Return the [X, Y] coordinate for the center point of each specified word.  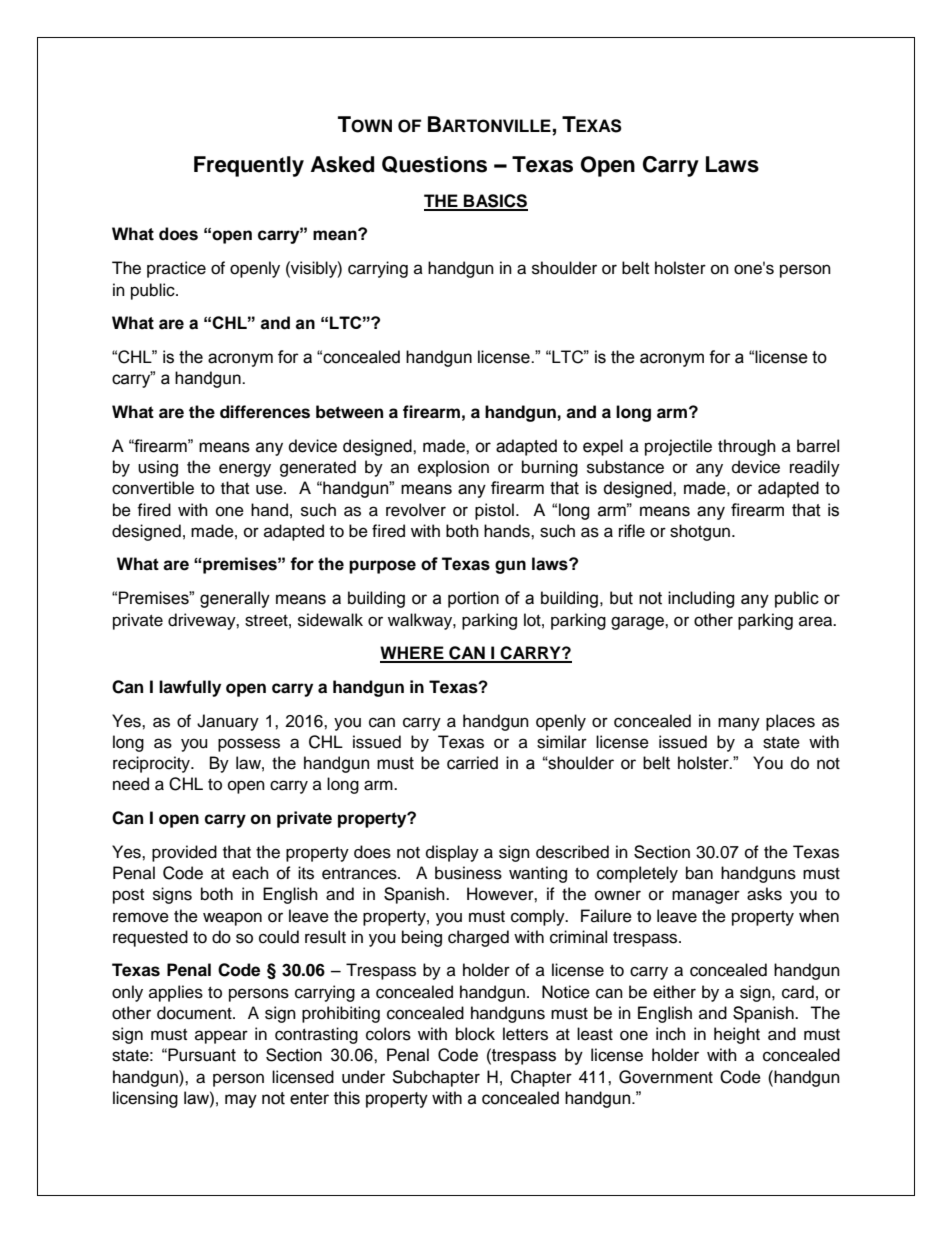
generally [235, 599]
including [701, 599]
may [241, 1101]
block [475, 1034]
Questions [434, 164]
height [737, 1035]
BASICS [495, 202]
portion [473, 599]
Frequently [249, 166]
